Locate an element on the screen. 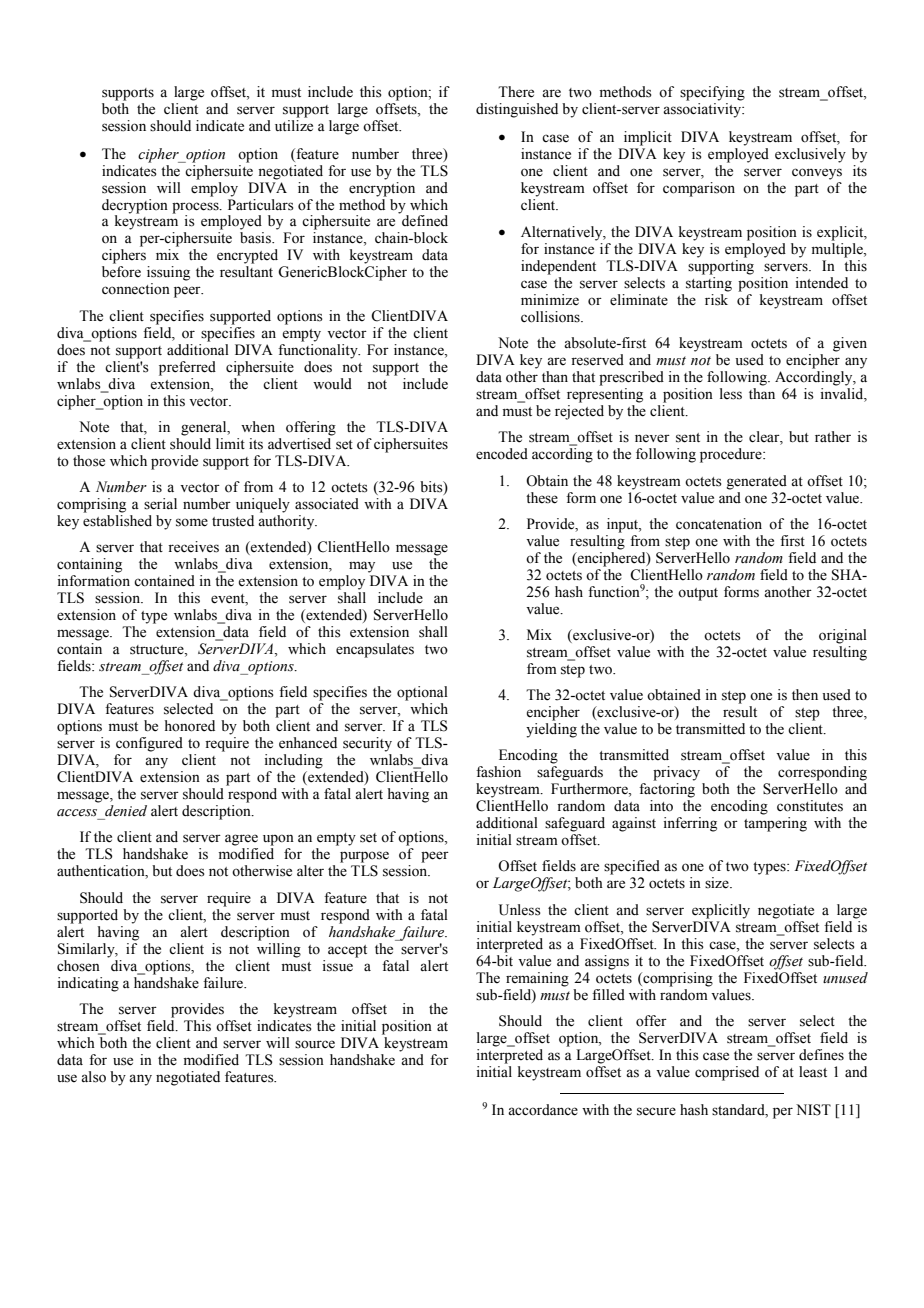 Image resolution: width=924 pixels, height=1308 pixels. size is located at coordinates (718, 883).
